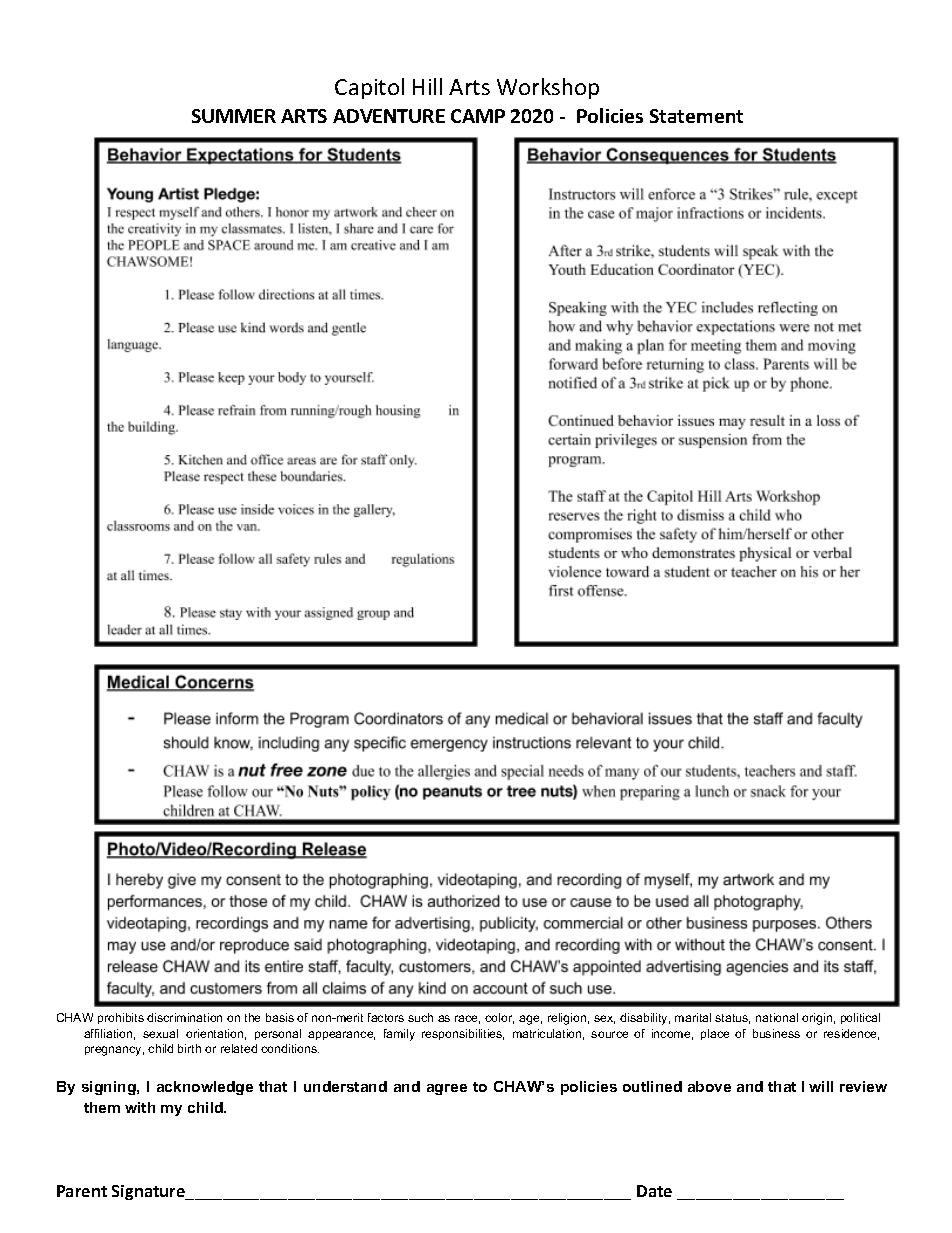 This screenshot has height=1233, width=952. I want to click on Statement, so click(696, 116).
